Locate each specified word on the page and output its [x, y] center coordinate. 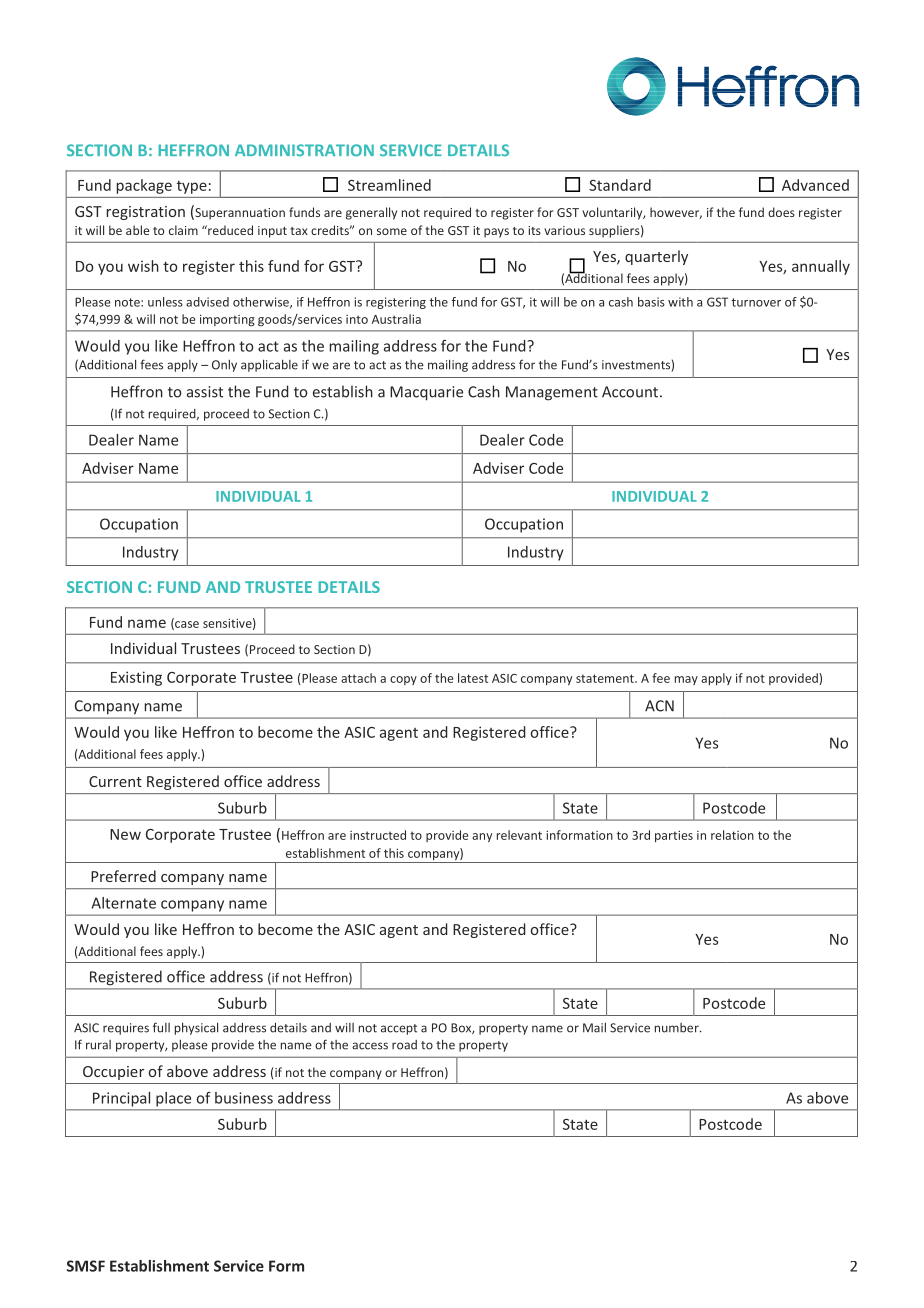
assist [205, 392]
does [781, 212]
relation [732, 835]
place [173, 1099]
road [404, 1045]
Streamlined [389, 185]
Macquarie [426, 393]
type [192, 187]
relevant [519, 835]
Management [552, 393]
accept [399, 1029]
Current [115, 781]
